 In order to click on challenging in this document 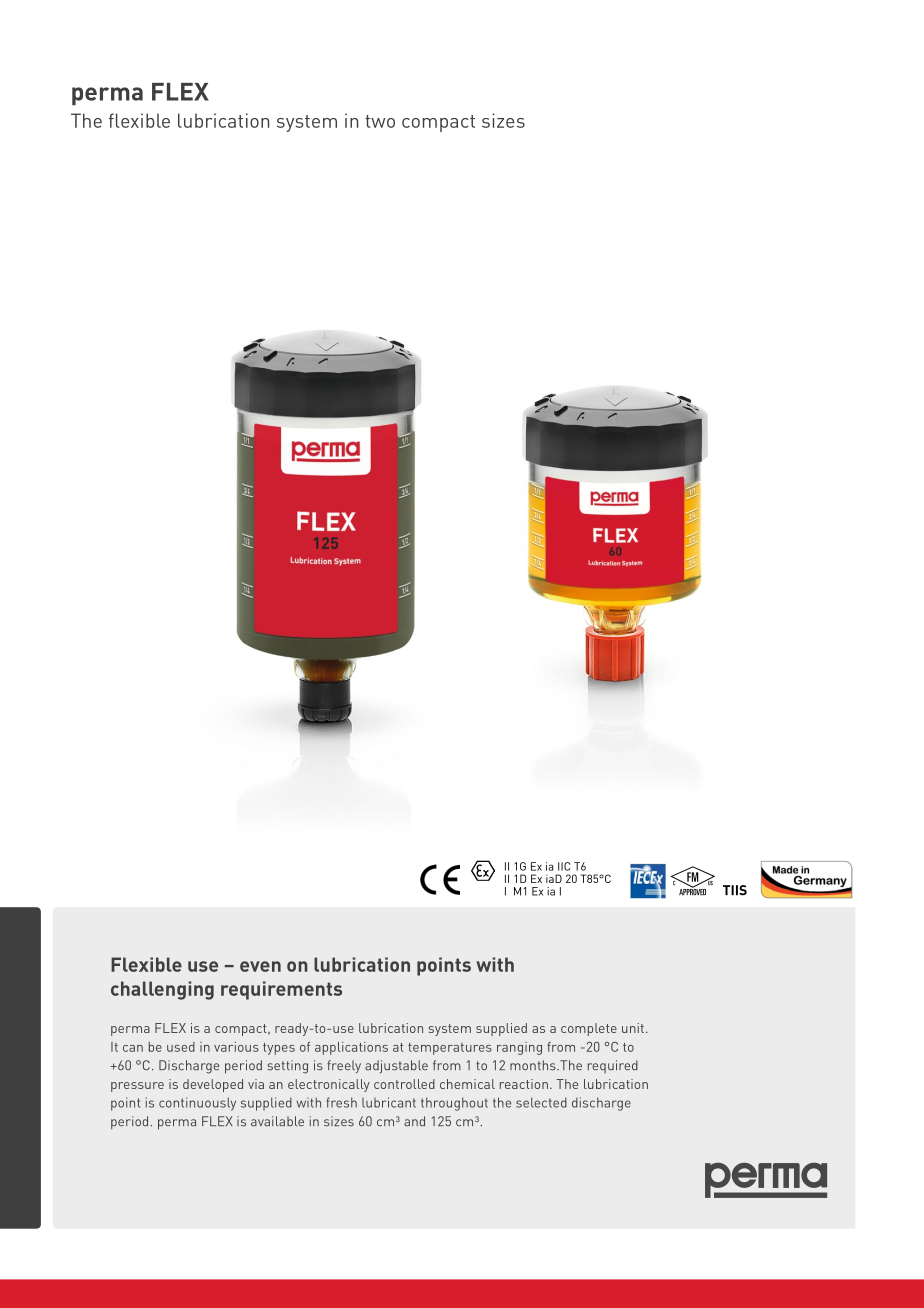, I will do `click(162, 990)`.
